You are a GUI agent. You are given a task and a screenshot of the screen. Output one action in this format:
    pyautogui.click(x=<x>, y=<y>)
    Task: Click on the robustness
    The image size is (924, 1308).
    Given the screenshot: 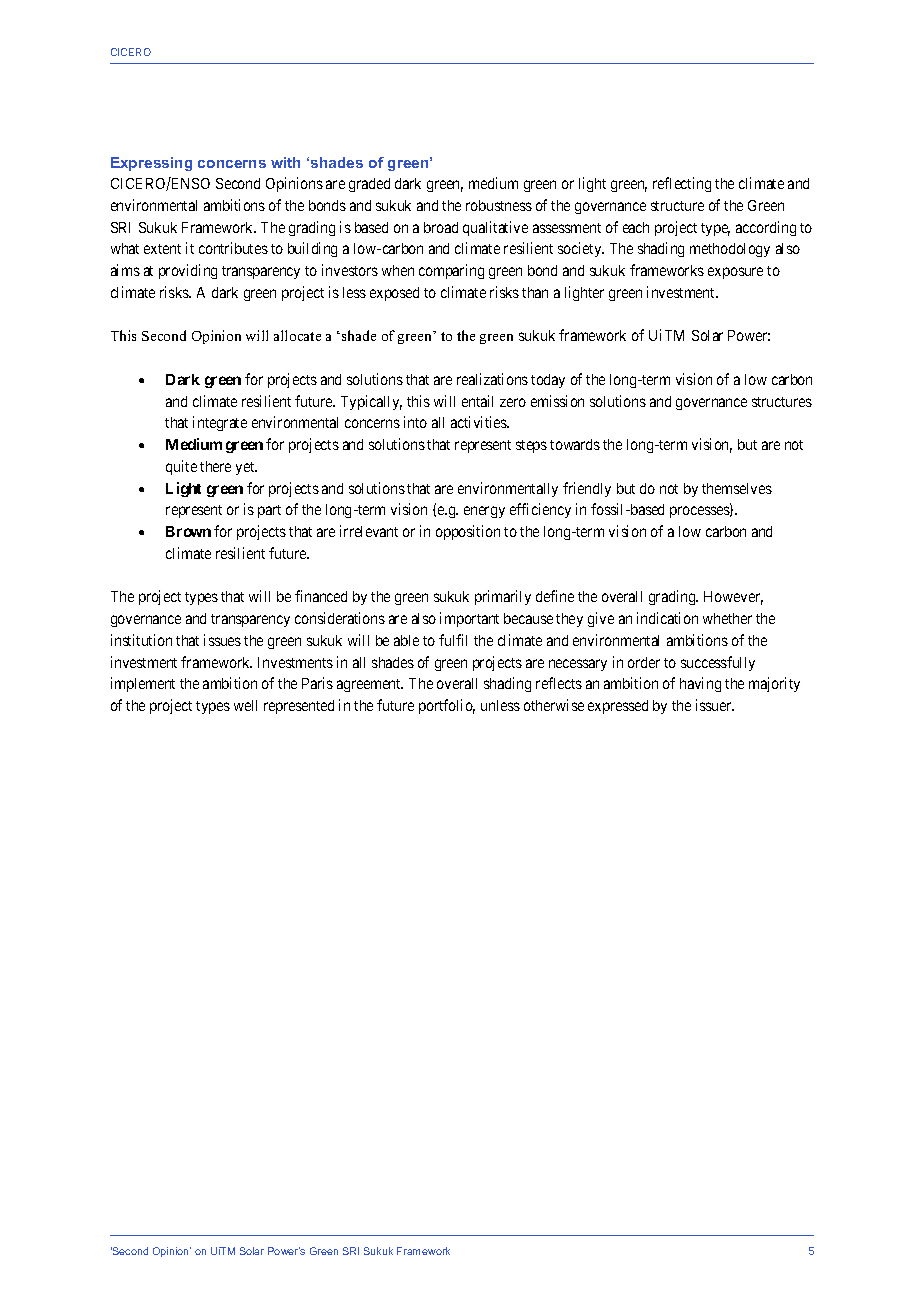 What is the action you would take?
    pyautogui.click(x=499, y=205)
